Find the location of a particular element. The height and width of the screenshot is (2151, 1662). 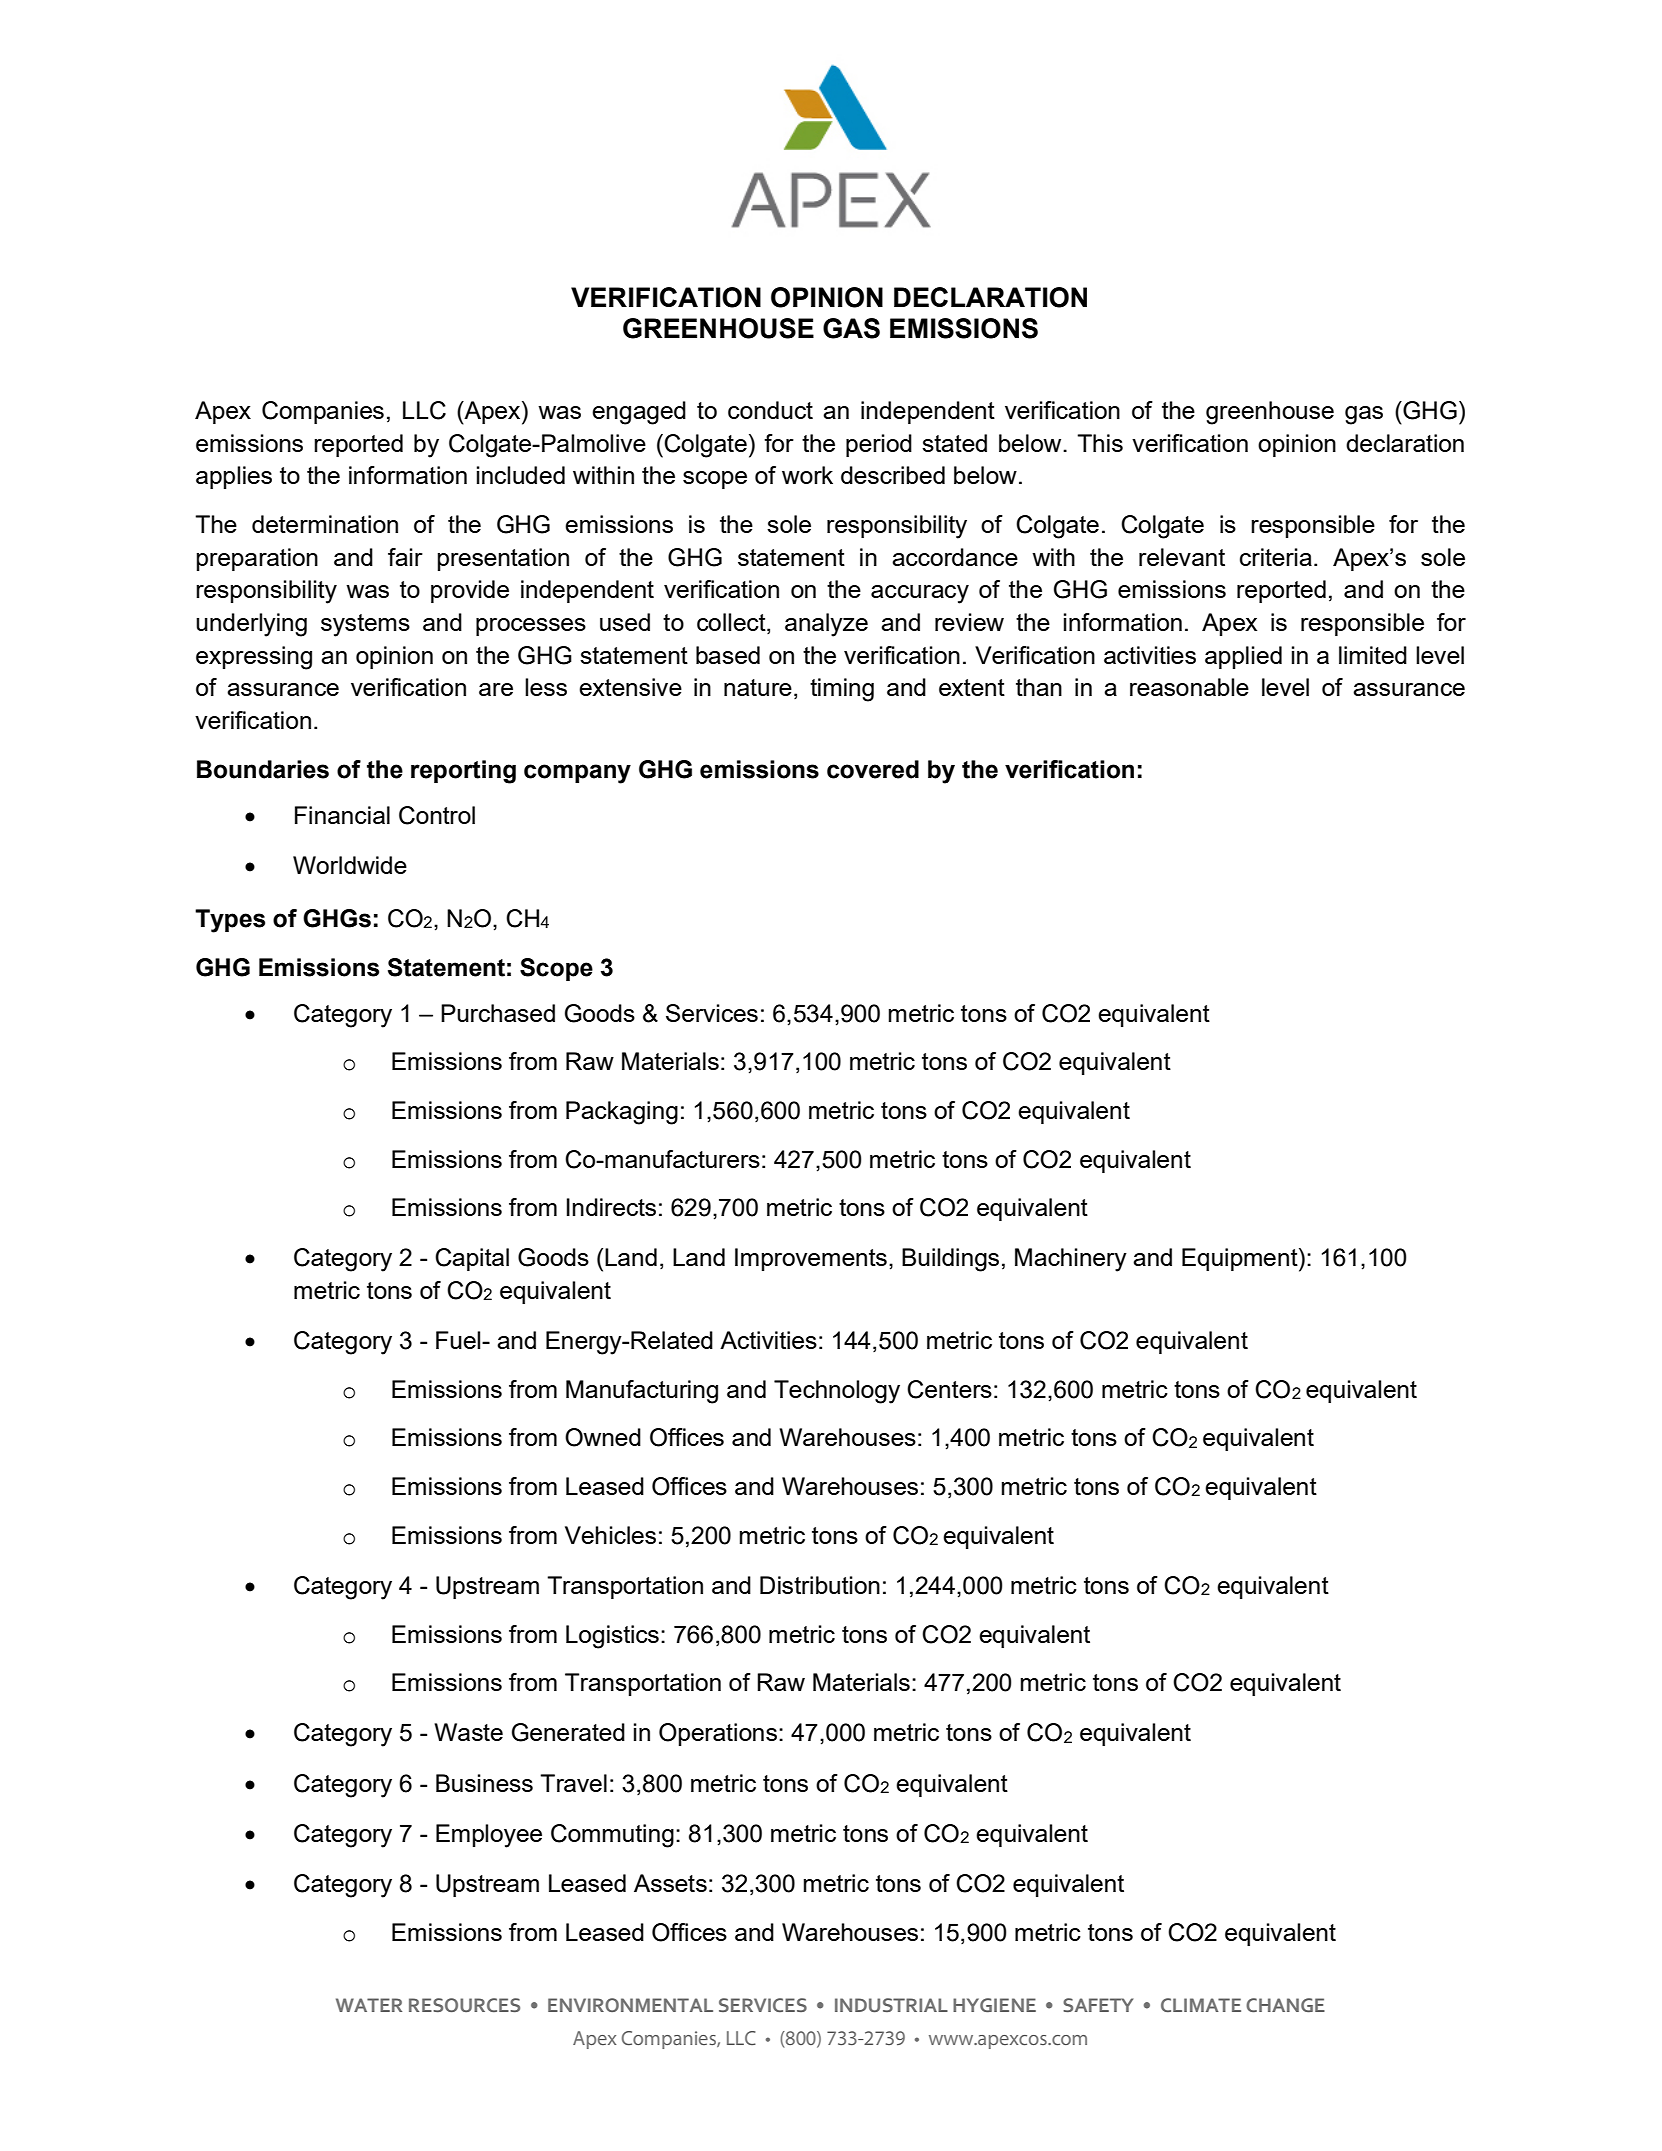

Improvements is located at coordinates (811, 1259).
